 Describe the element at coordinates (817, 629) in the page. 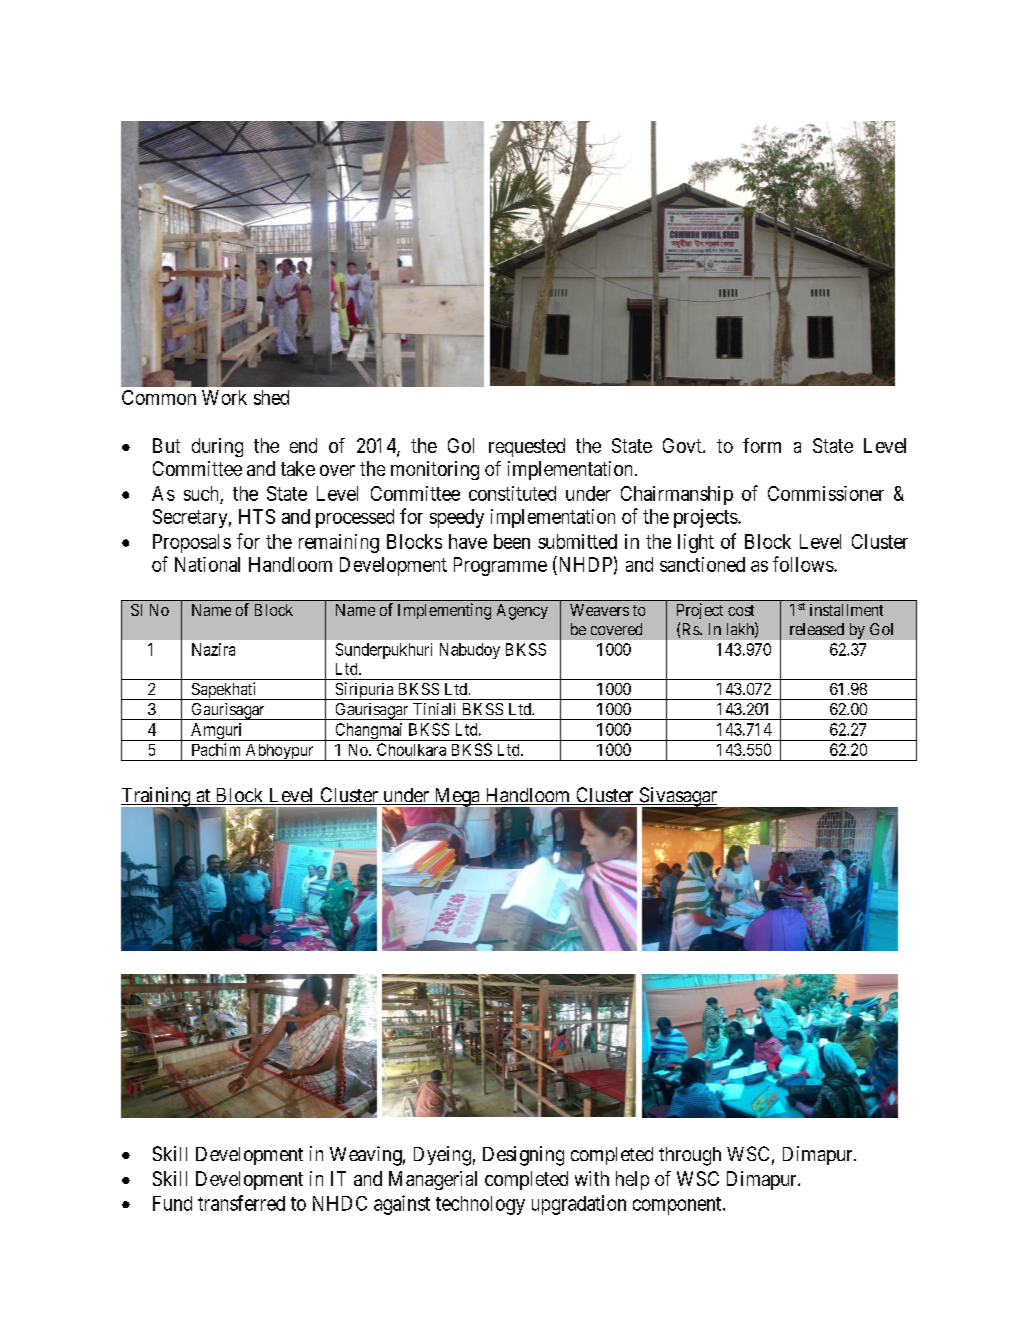

I see `released` at that location.
